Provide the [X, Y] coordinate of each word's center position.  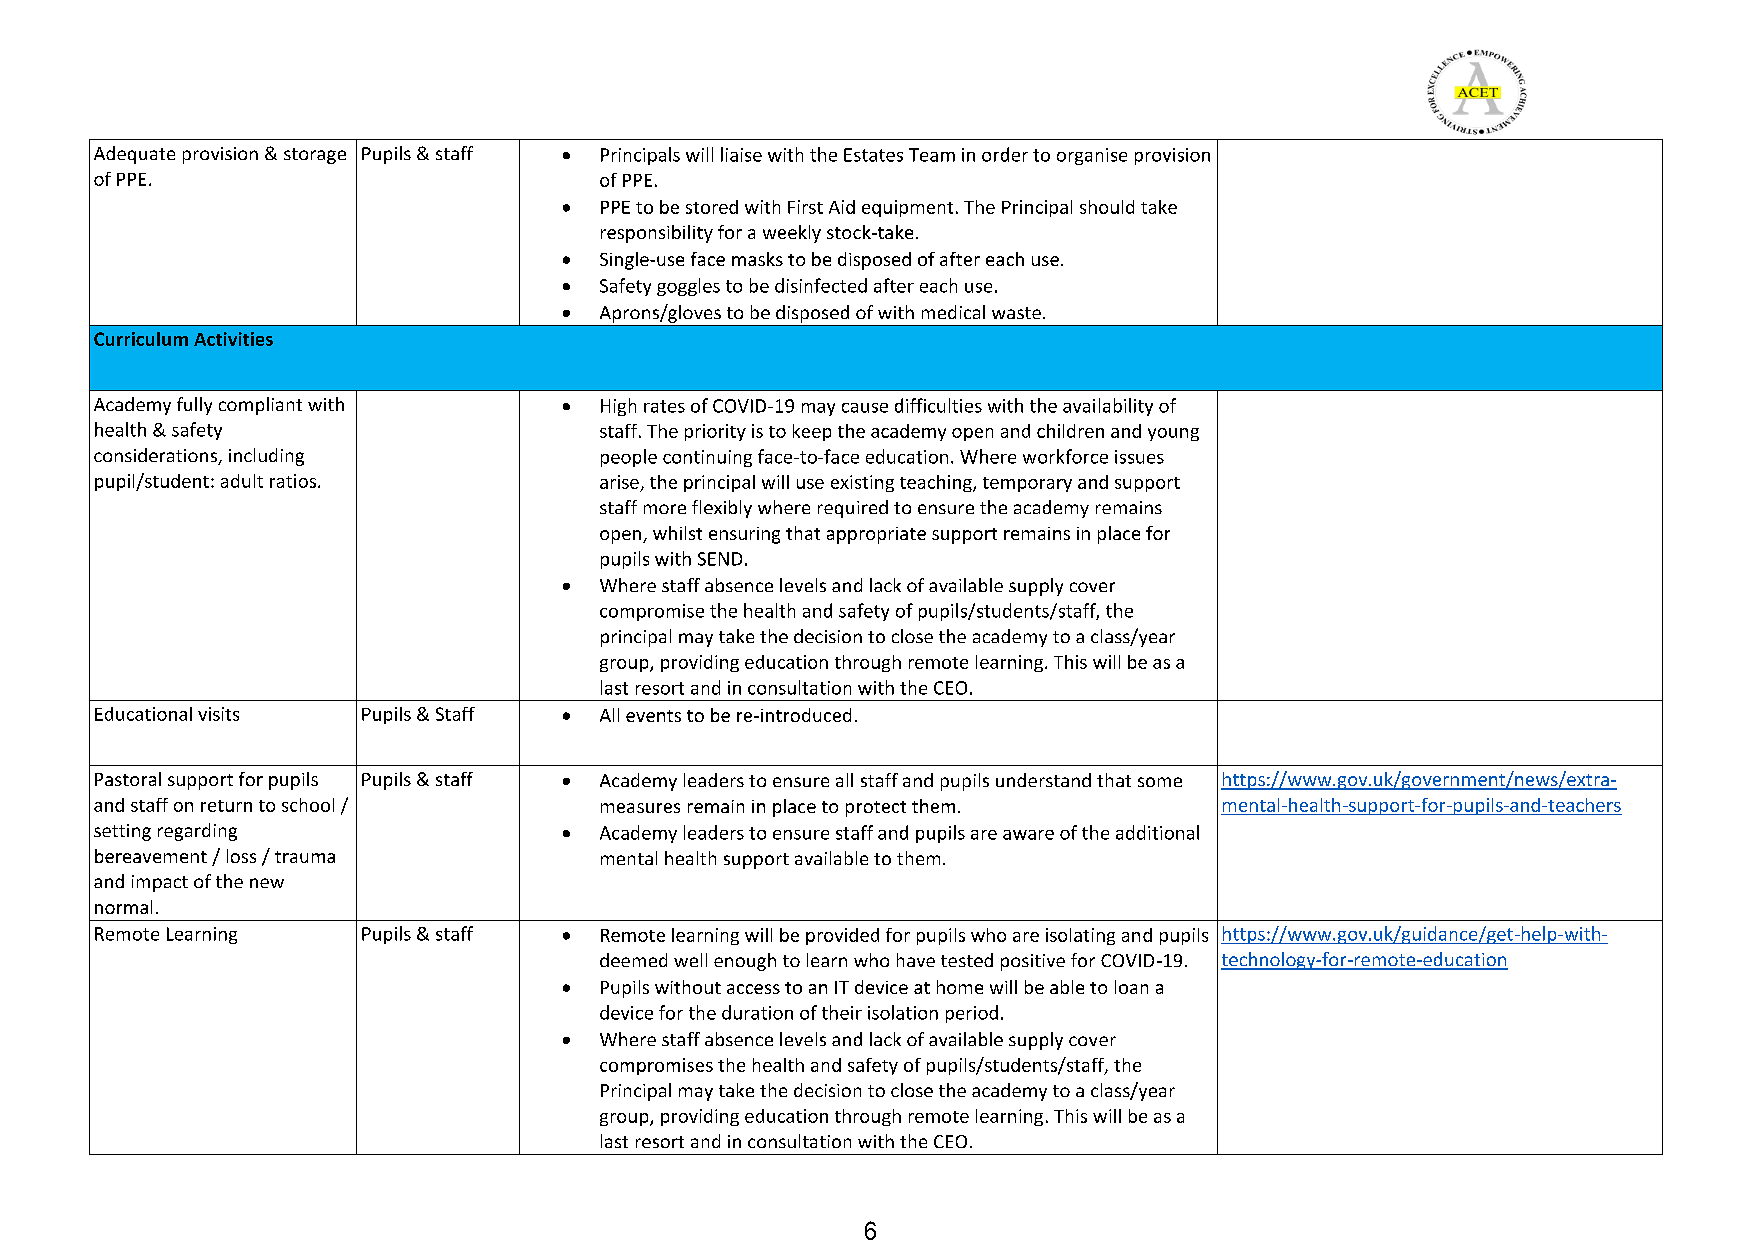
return [226, 806]
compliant [260, 406]
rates [664, 406]
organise [1092, 156]
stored [712, 207]
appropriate [876, 535]
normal [123, 907]
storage [315, 156]
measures [640, 808]
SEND [720, 559]
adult [242, 481]
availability [1108, 407]
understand [1043, 780]
